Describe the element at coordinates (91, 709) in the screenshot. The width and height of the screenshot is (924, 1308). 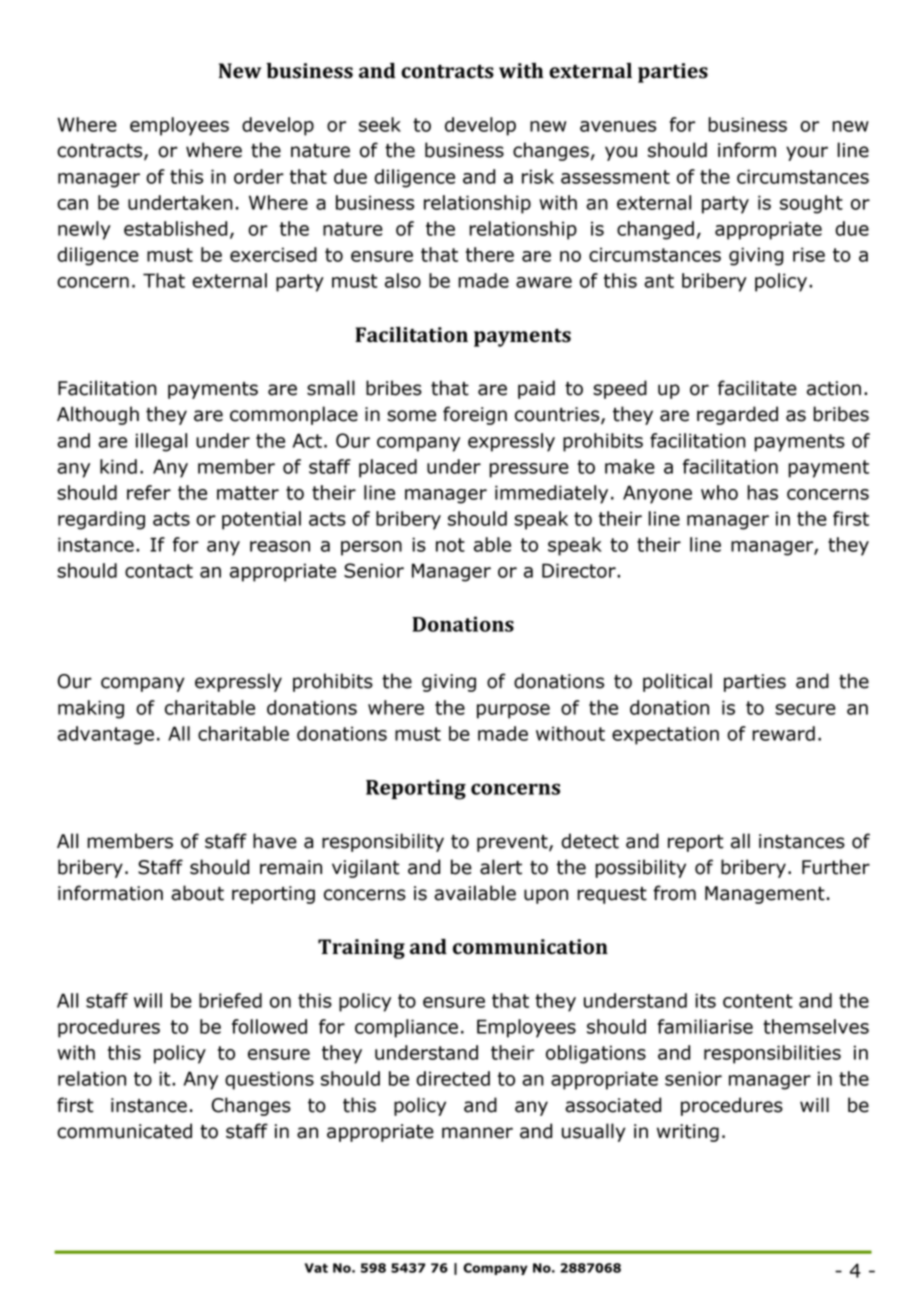
I see `making` at that location.
